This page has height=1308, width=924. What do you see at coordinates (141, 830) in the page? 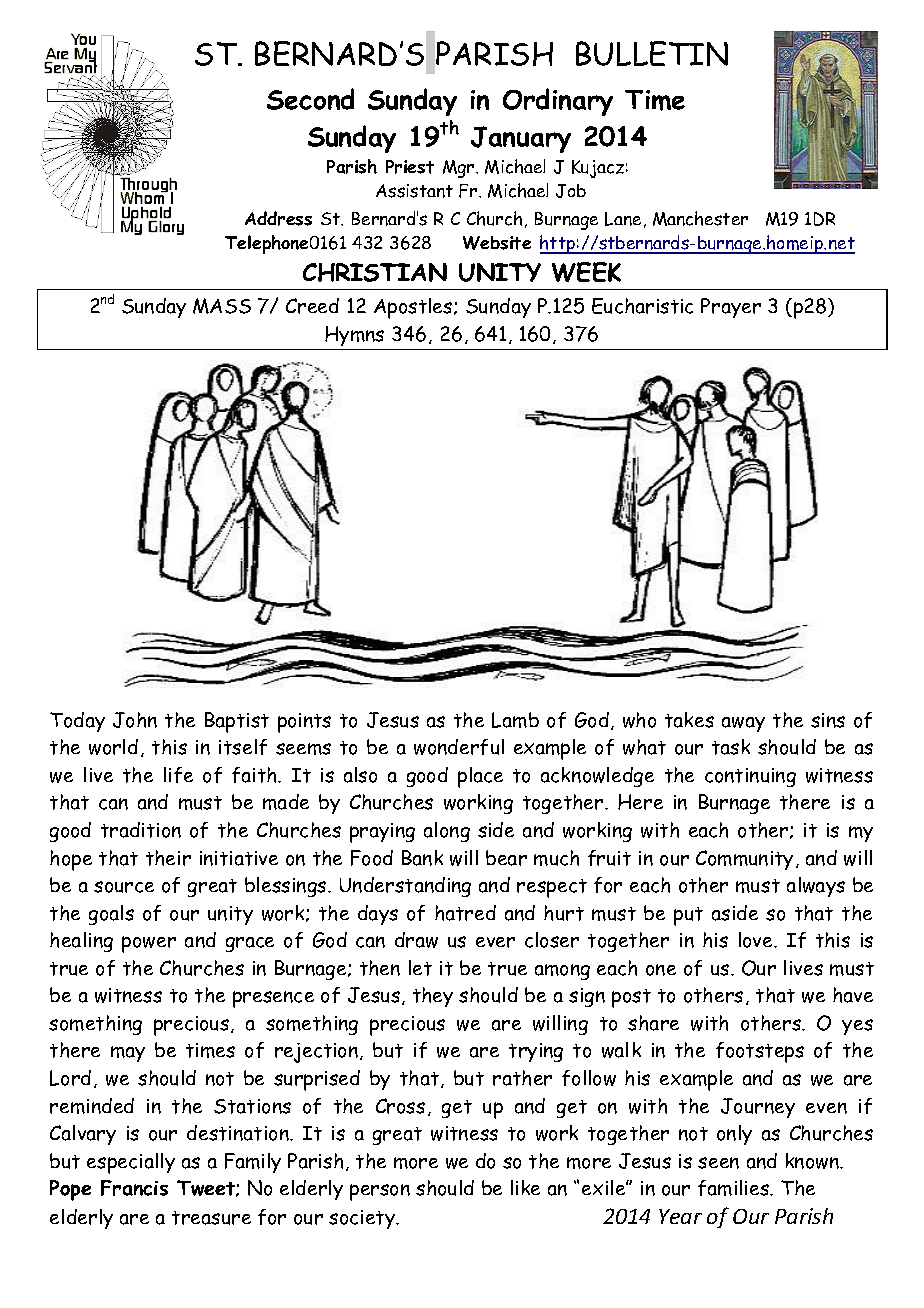
I see `tradition` at bounding box center [141, 830].
